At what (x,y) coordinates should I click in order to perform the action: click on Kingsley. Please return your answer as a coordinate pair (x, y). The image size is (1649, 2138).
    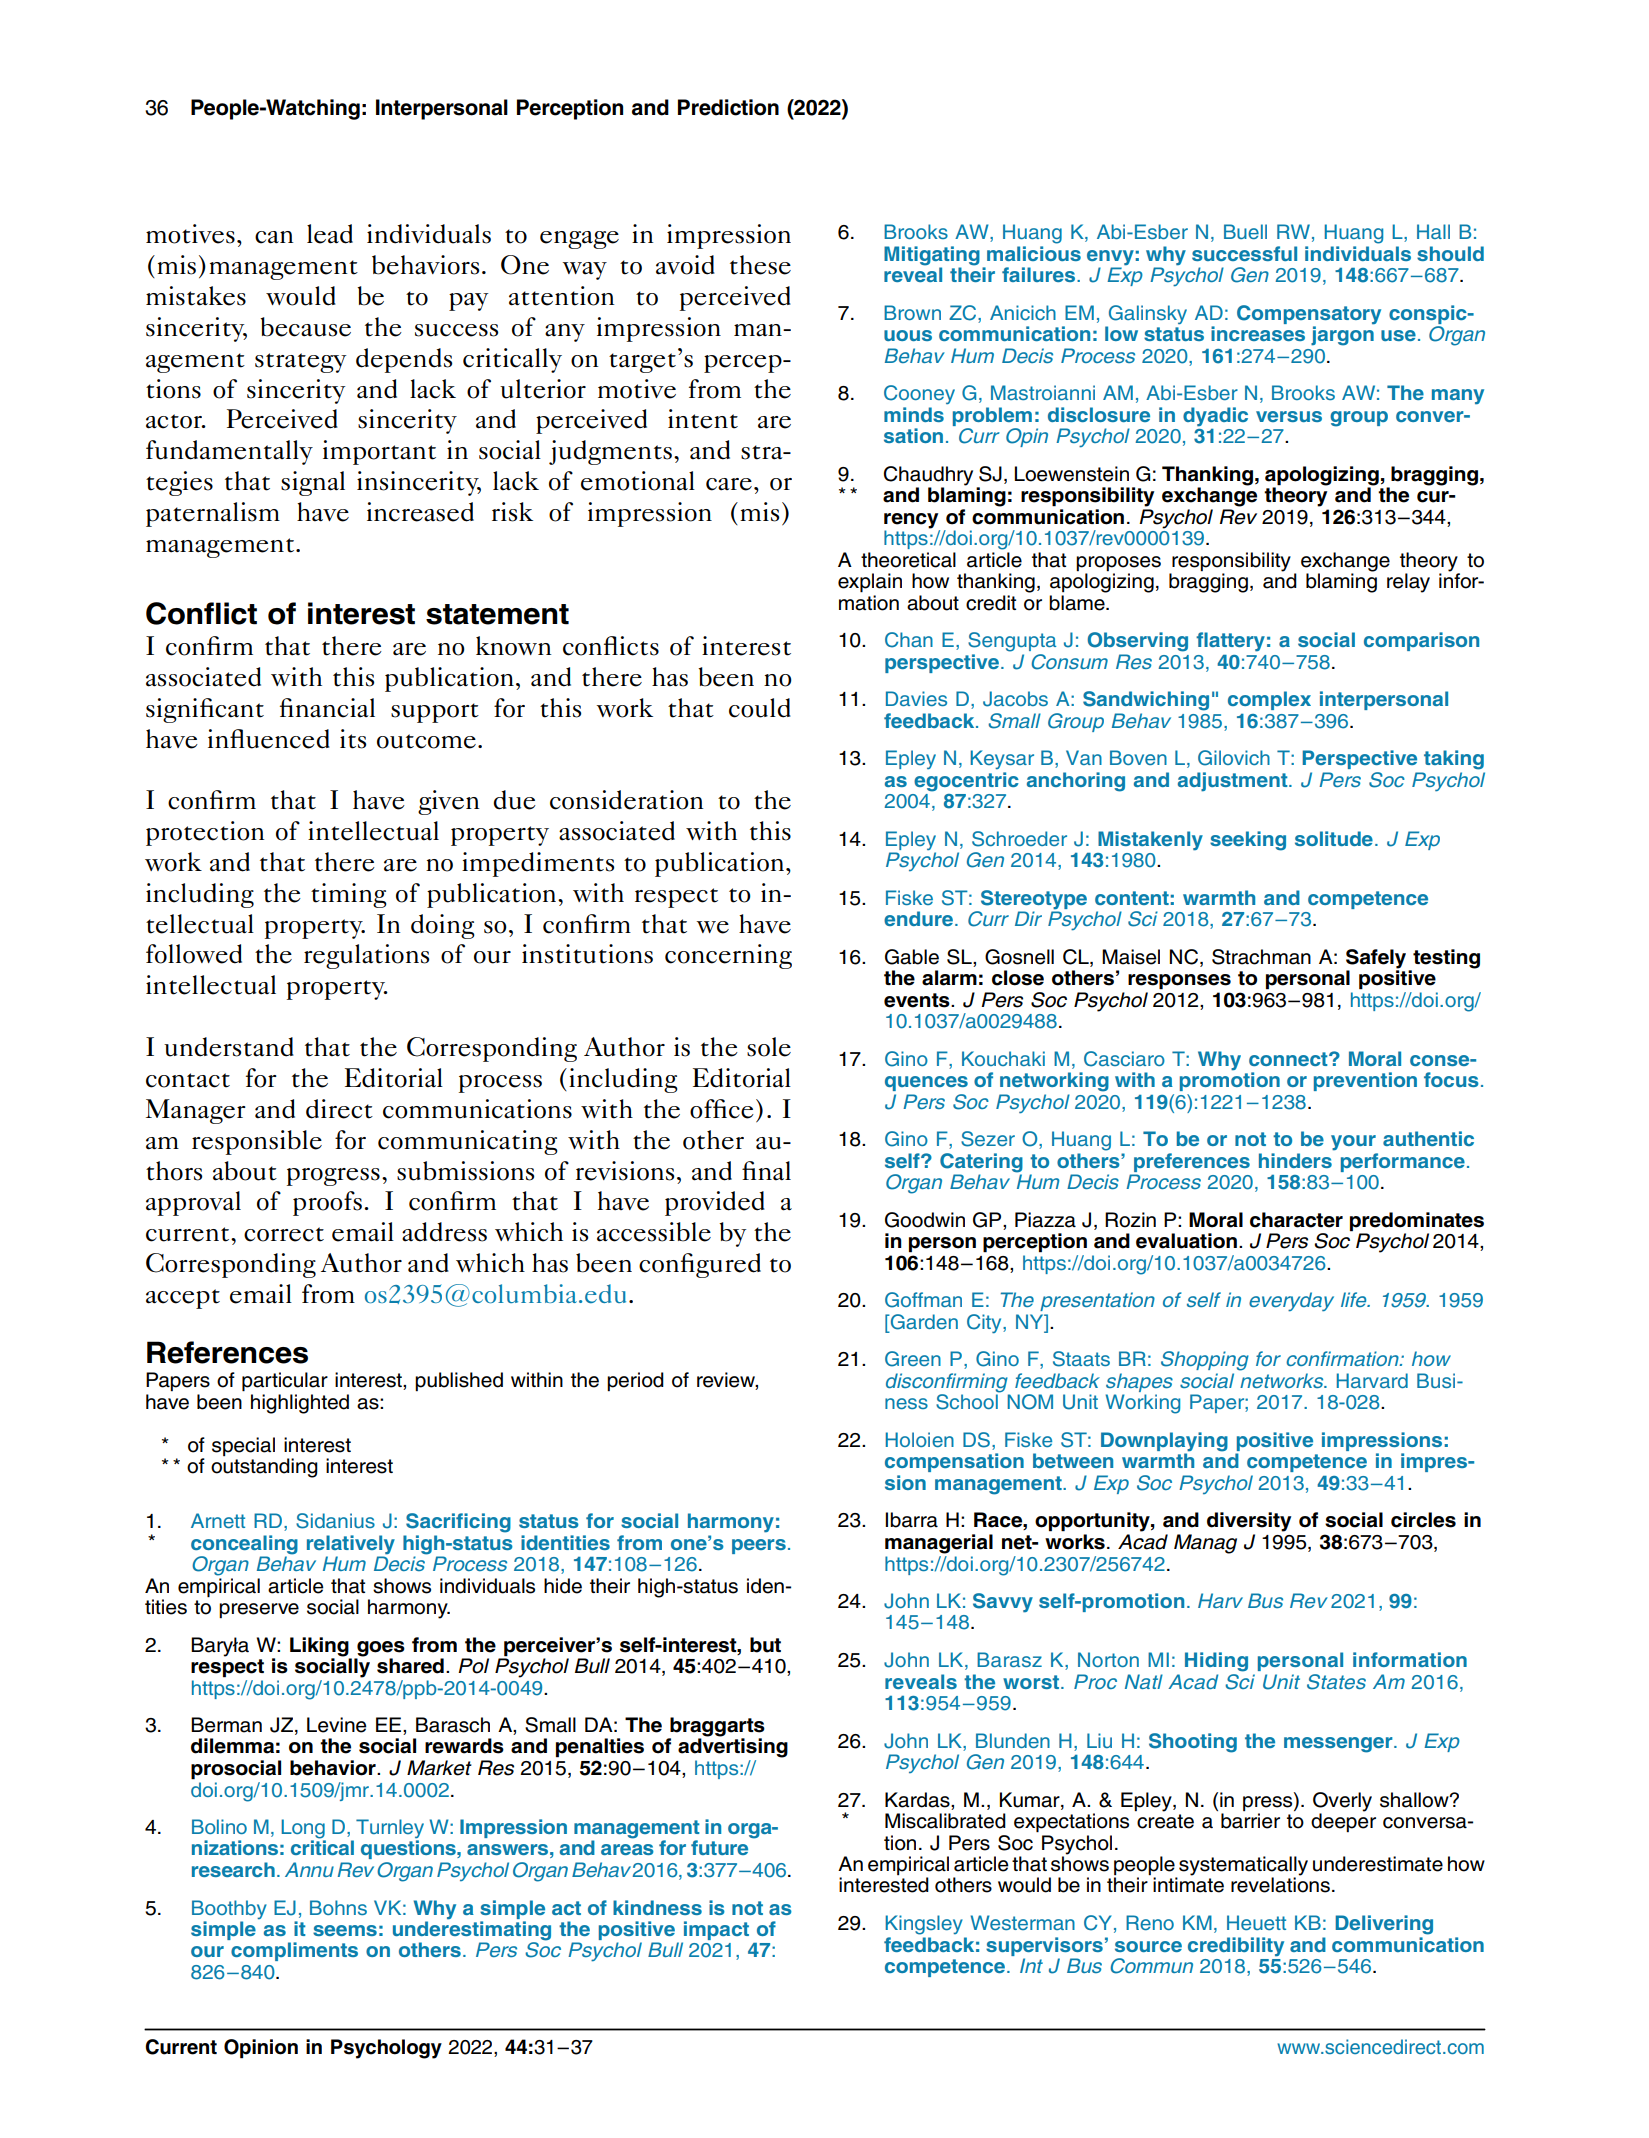
    Looking at the image, I should click on (924, 1925).
